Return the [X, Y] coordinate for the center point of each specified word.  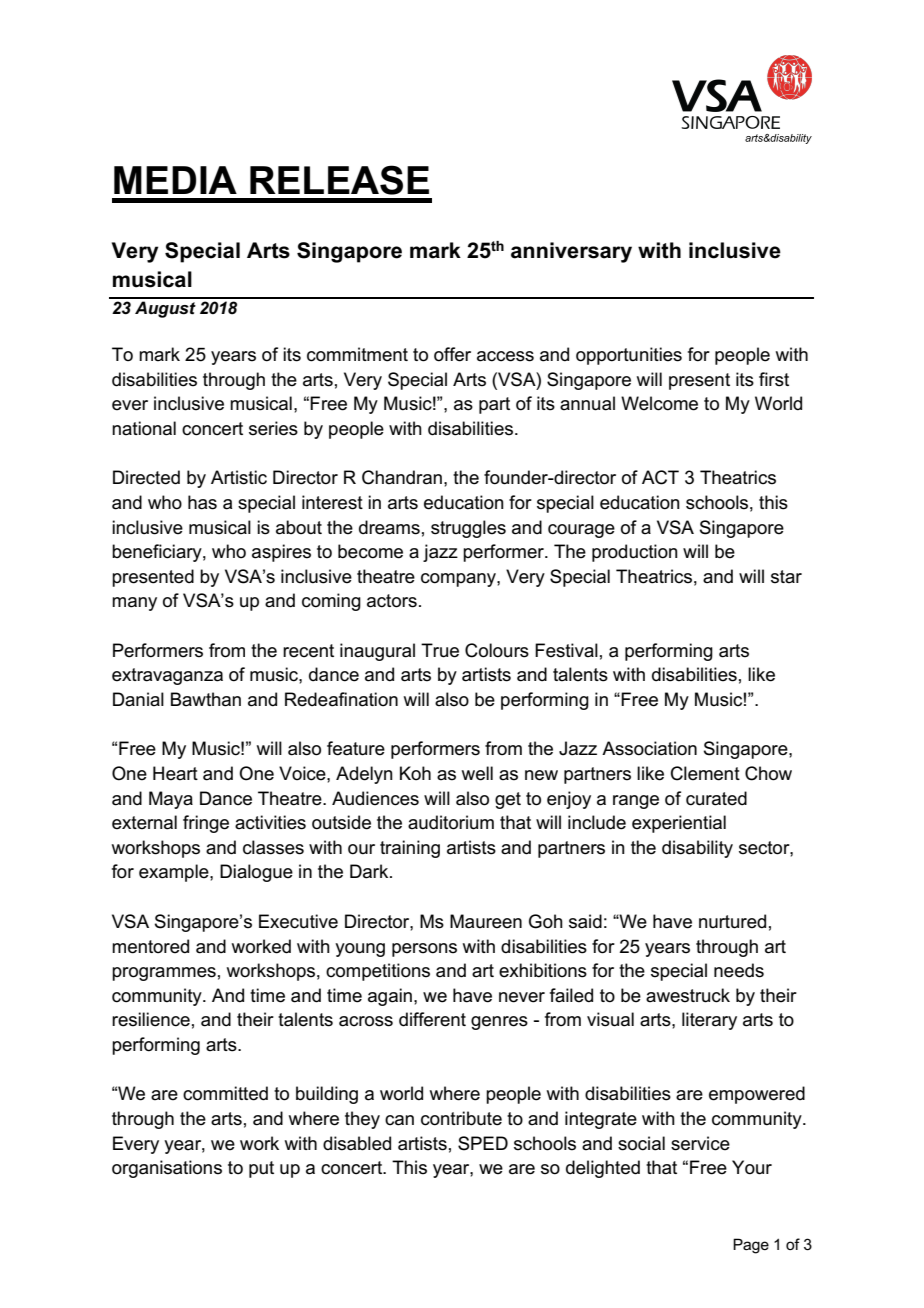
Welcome [659, 403]
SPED [483, 1143]
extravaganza [167, 676]
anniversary [571, 252]
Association [649, 748]
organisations [167, 1169]
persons [424, 950]
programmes [164, 974]
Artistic [239, 477]
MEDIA [175, 180]
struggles [468, 529]
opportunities [629, 356]
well [477, 773]
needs [739, 970]
